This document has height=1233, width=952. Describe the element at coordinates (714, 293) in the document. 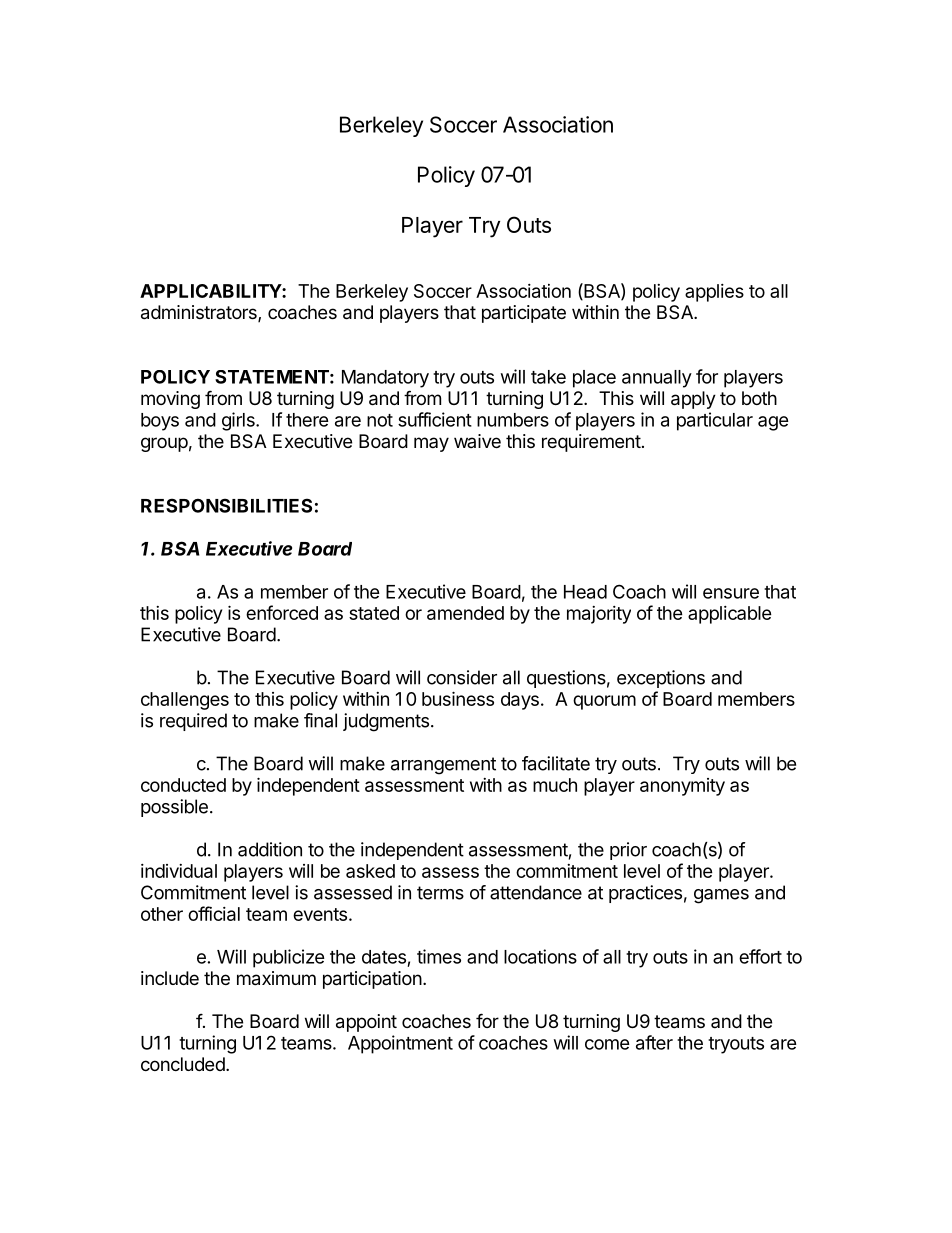

I see `applies` at that location.
